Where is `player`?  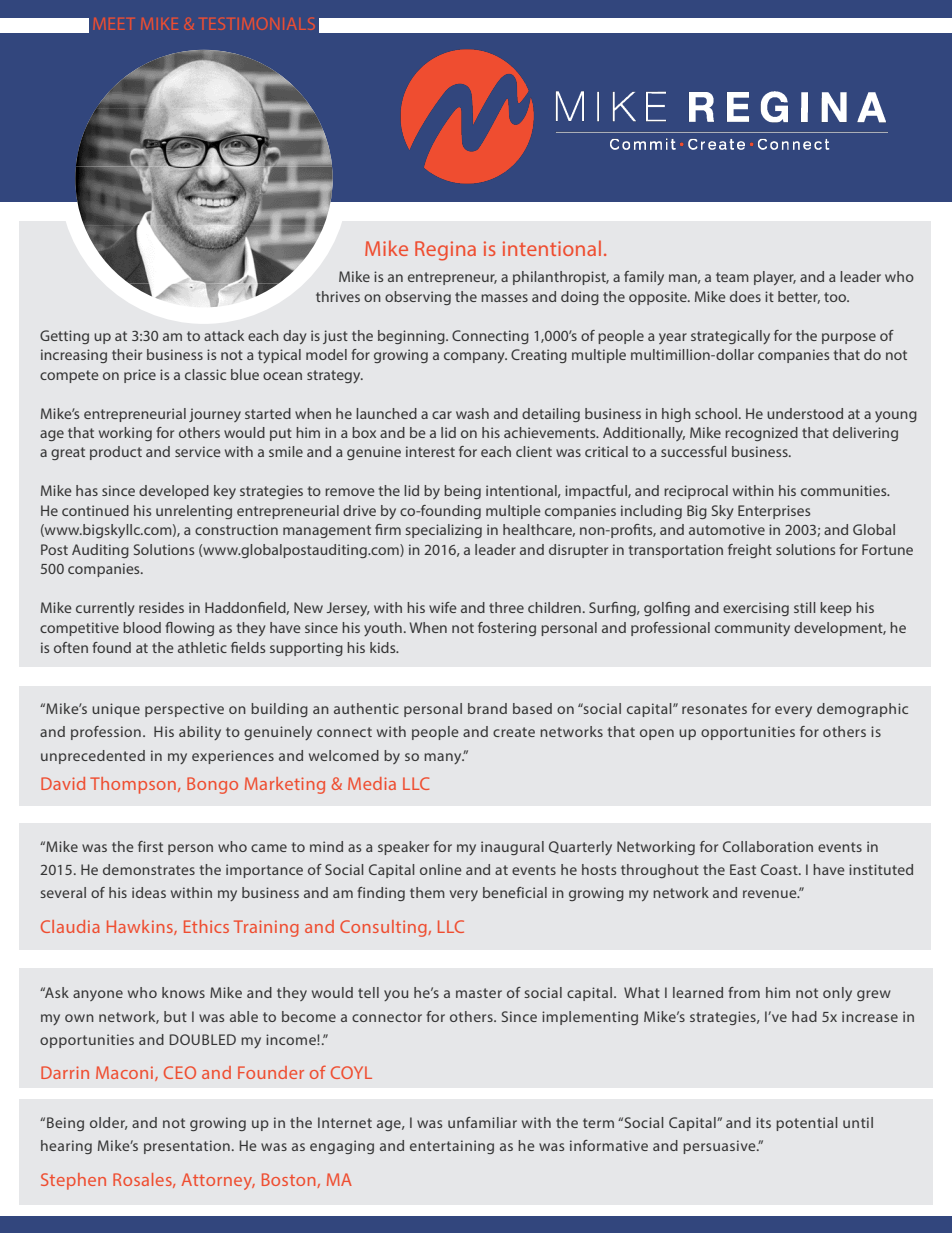 player is located at coordinates (775, 278).
